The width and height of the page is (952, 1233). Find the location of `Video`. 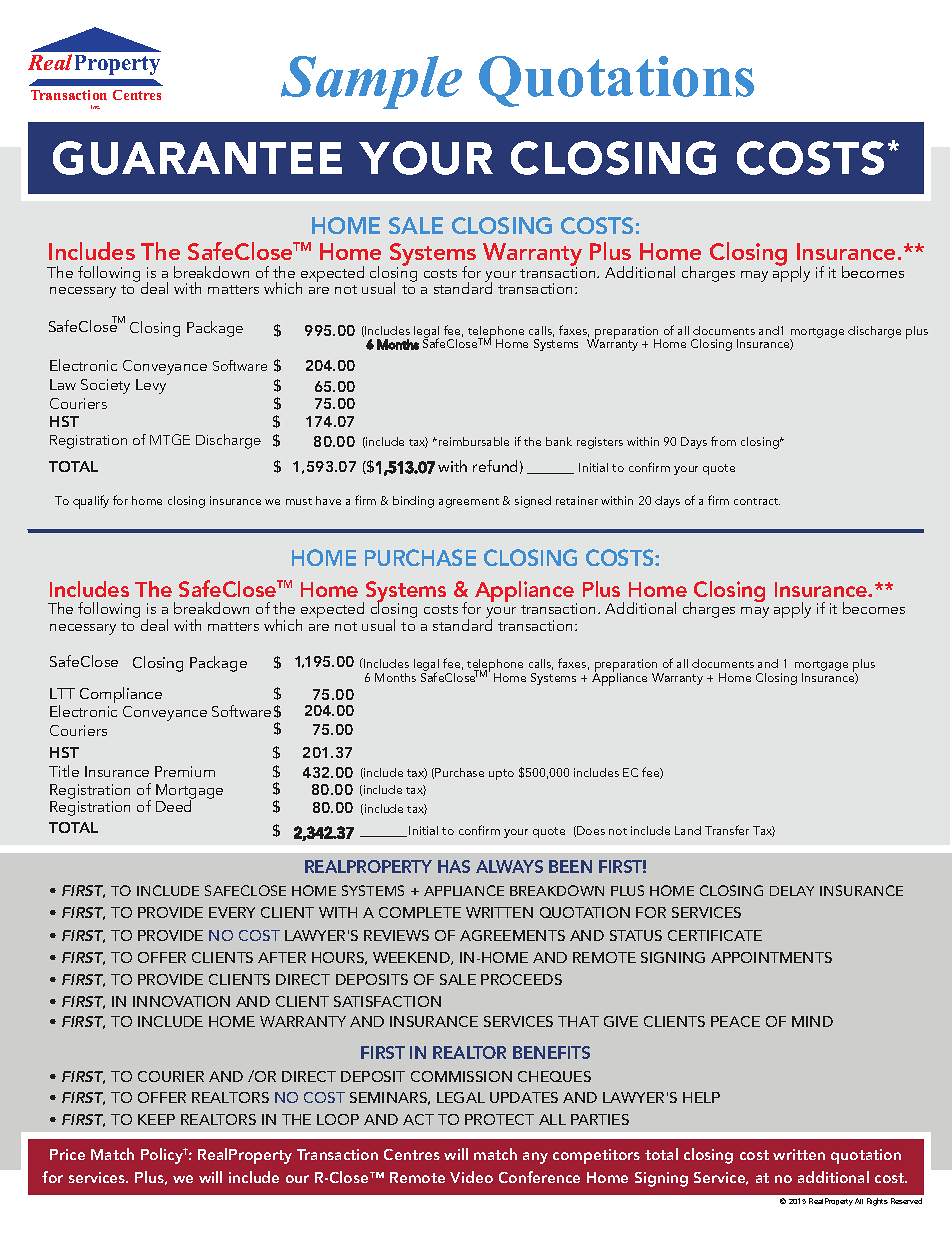

Video is located at coordinates (471, 1177).
